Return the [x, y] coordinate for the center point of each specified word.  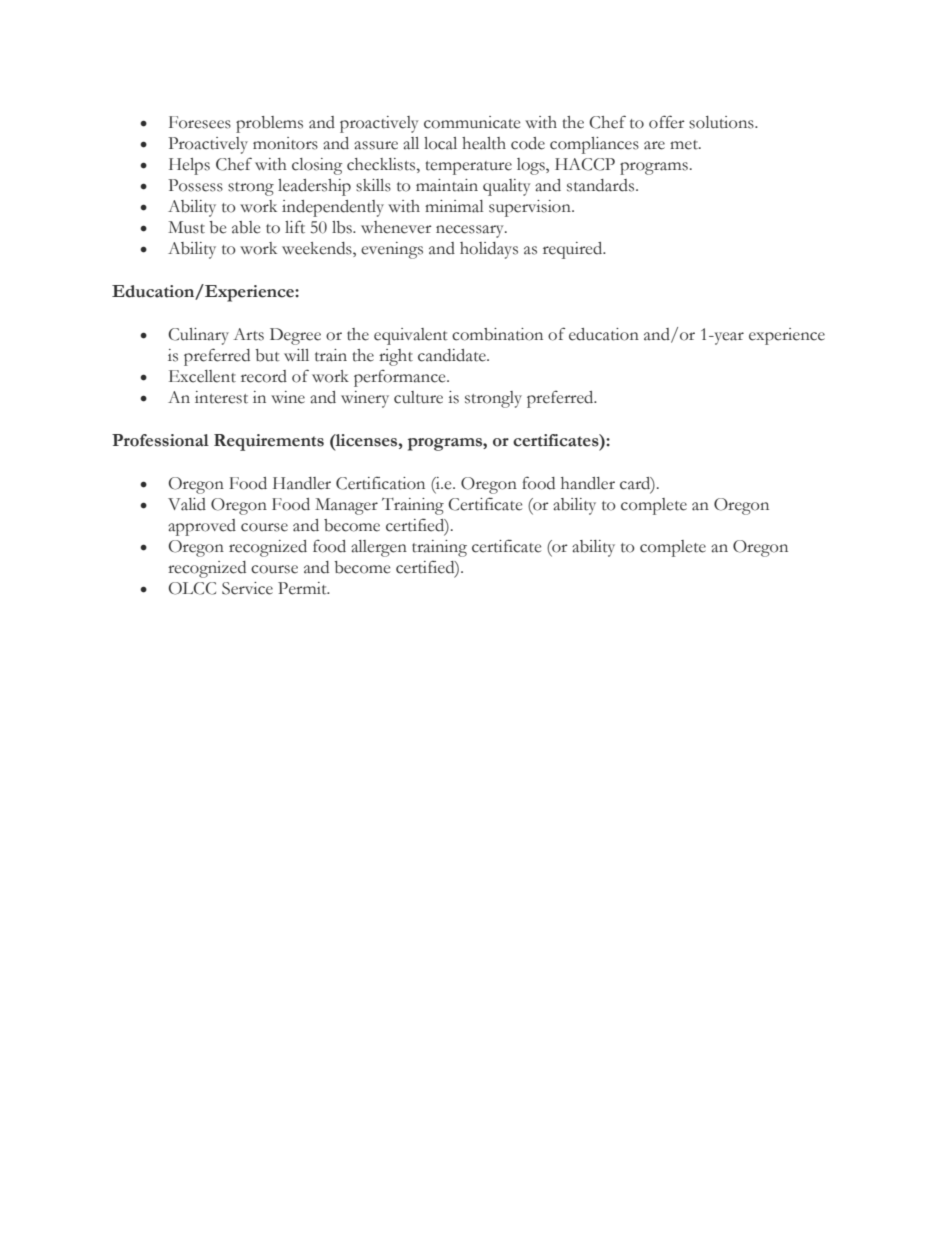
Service [247, 588]
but [267, 355]
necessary [471, 231]
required [574, 250]
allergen [379, 548]
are [654, 145]
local [440, 143]
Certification [380, 483]
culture [418, 397]
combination [497, 334]
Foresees [200, 122]
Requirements [269, 442]
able [246, 227]
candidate [453, 355]
